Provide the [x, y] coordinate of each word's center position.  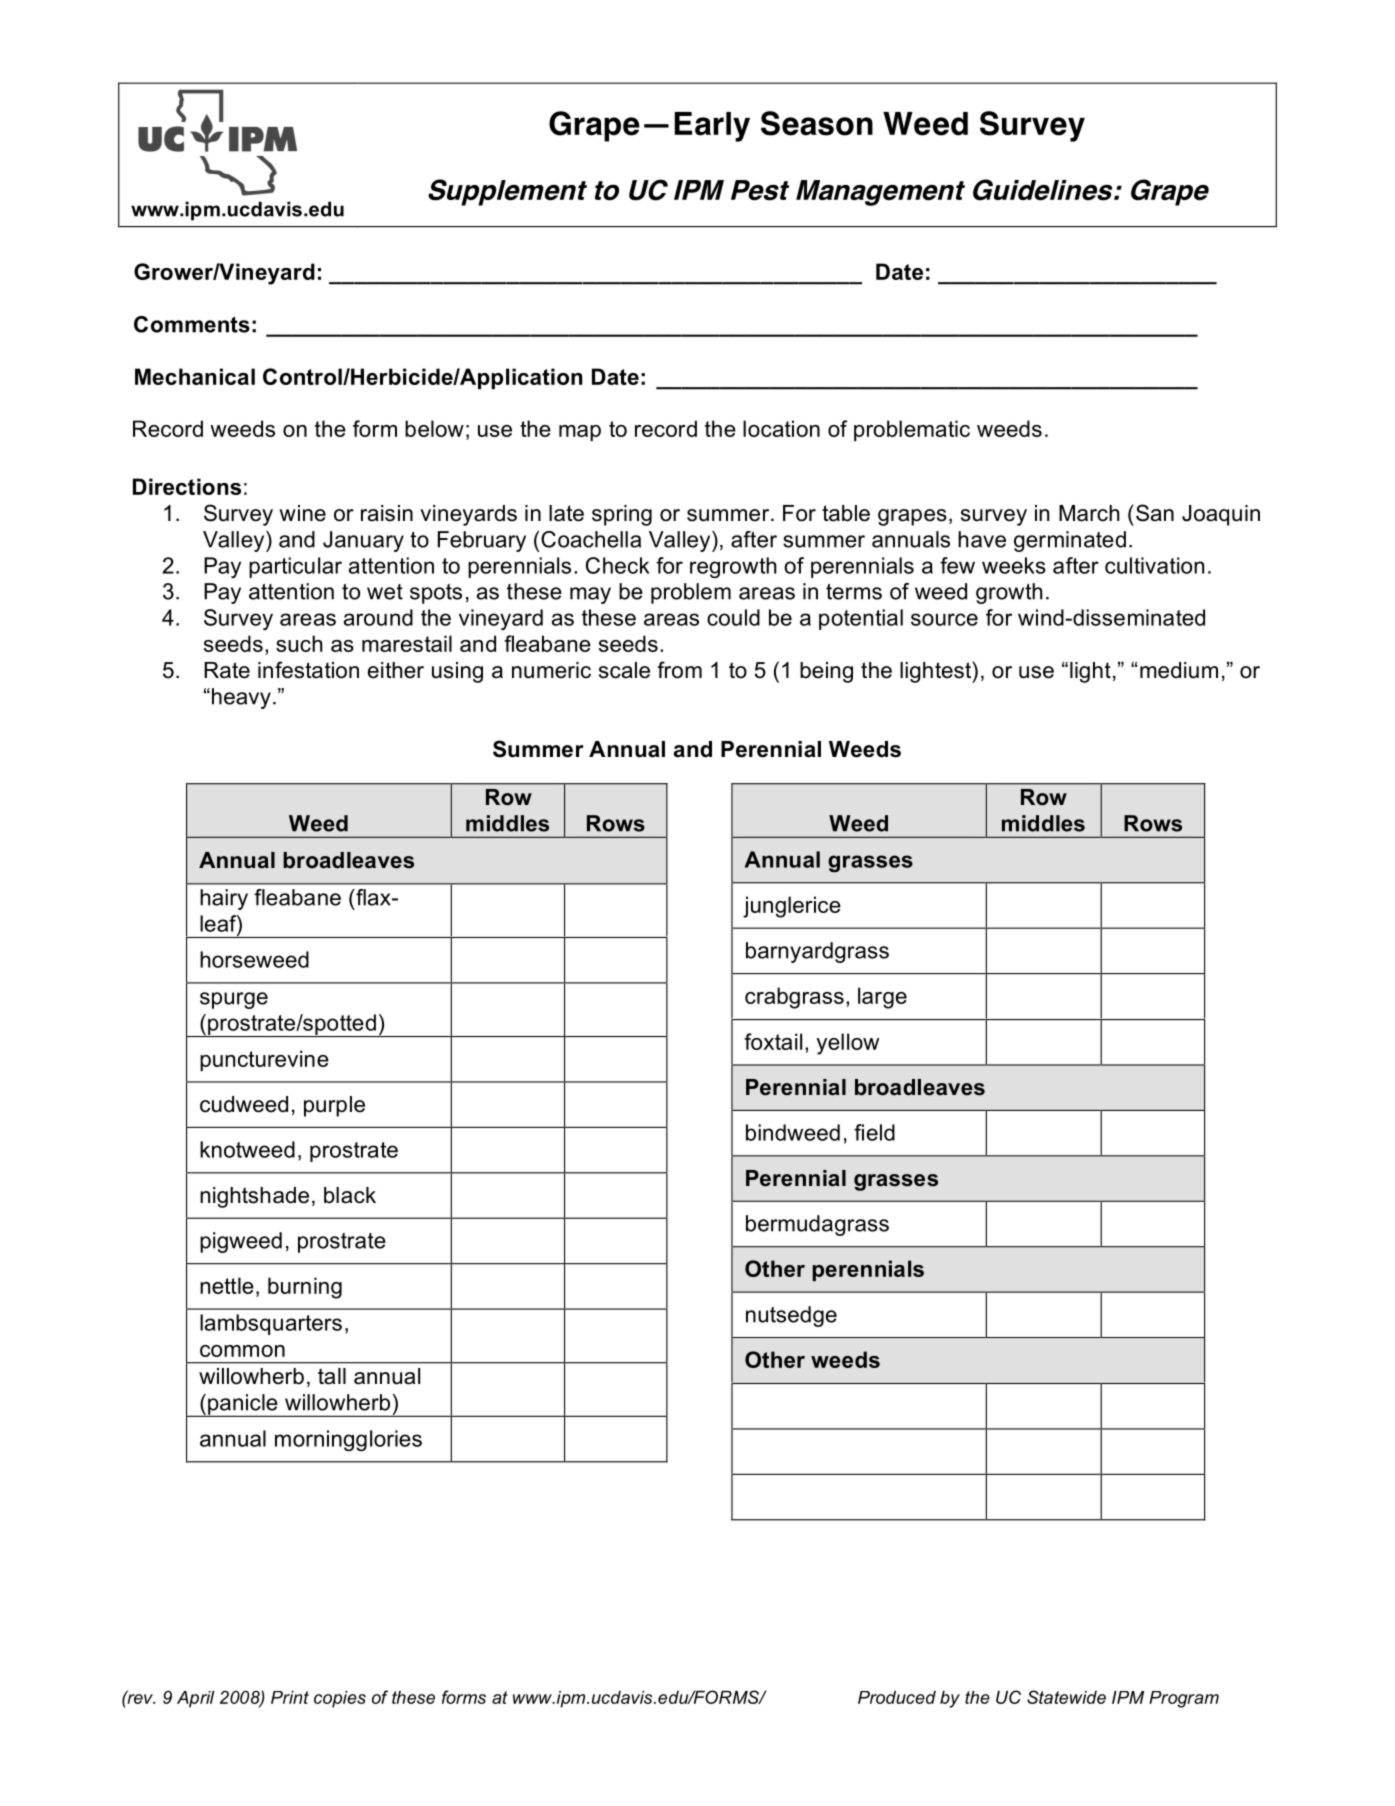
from [679, 670]
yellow [847, 1044]
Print [290, 1697]
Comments [192, 324]
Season [817, 123]
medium [1179, 670]
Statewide [1066, 1697]
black [350, 1195]
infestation [308, 670]
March [1089, 513]
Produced [897, 1697]
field [874, 1132]
